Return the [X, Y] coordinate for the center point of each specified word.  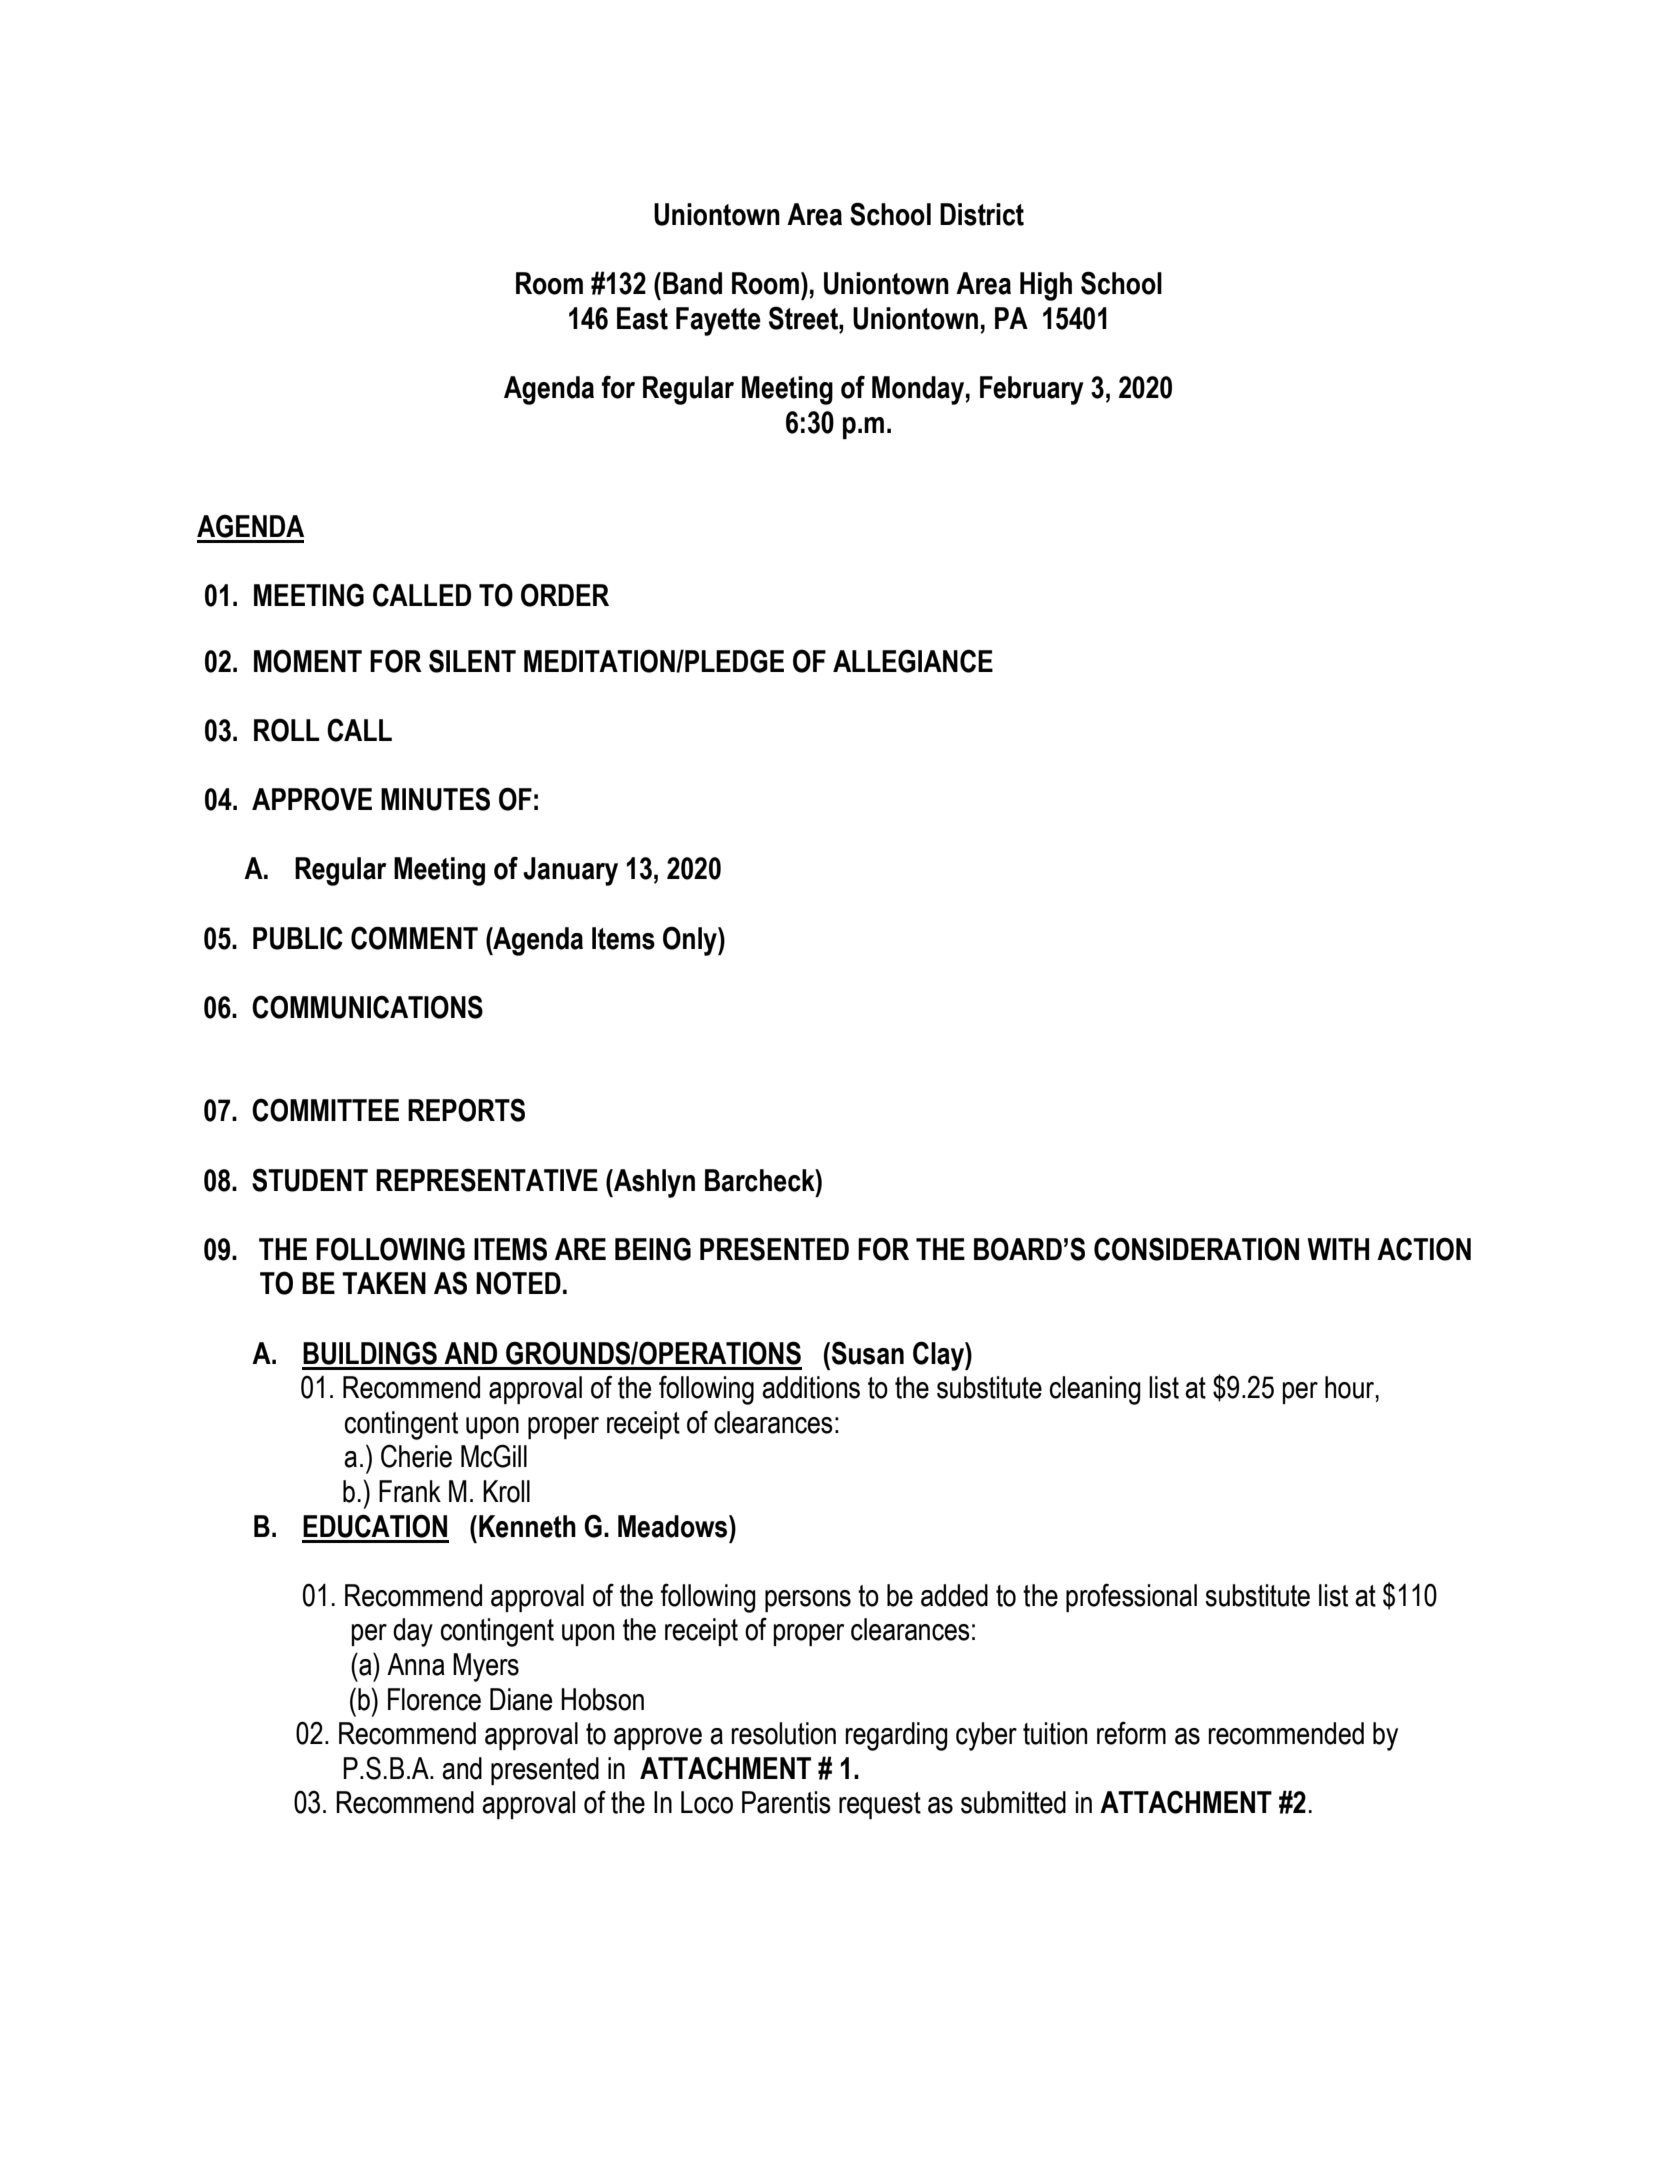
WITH [1338, 1249]
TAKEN [384, 1283]
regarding [896, 1736]
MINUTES [435, 799]
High [1046, 286]
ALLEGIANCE [913, 661]
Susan [868, 1353]
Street [804, 318]
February [1032, 390]
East [642, 318]
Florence [434, 1699]
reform [1131, 1733]
